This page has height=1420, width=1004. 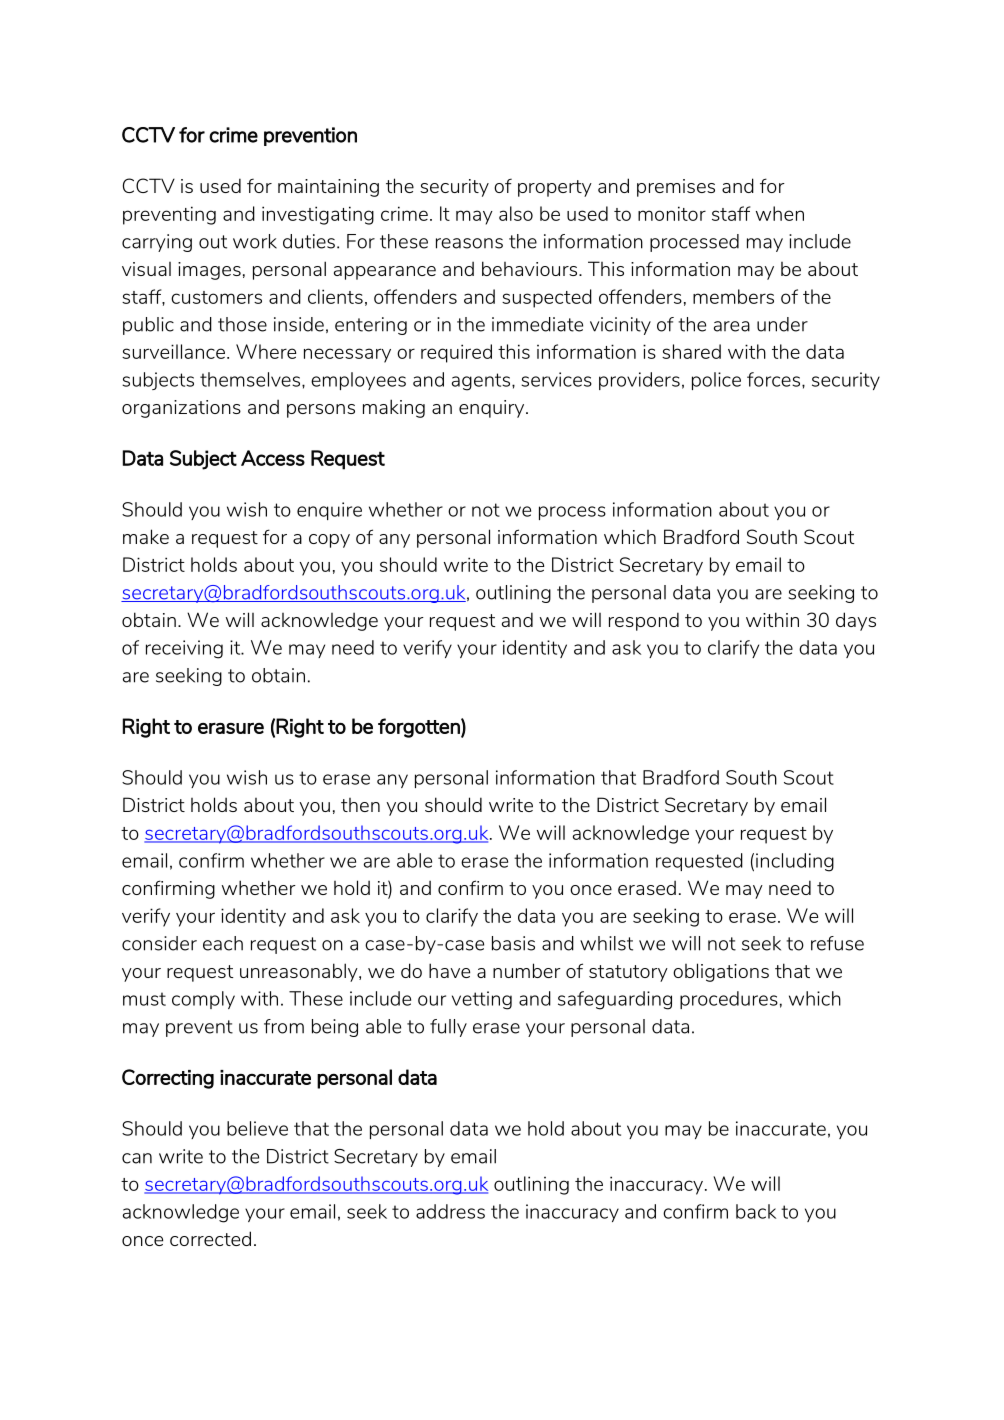 What do you see at coordinates (146, 536) in the page?
I see `make` at bounding box center [146, 536].
